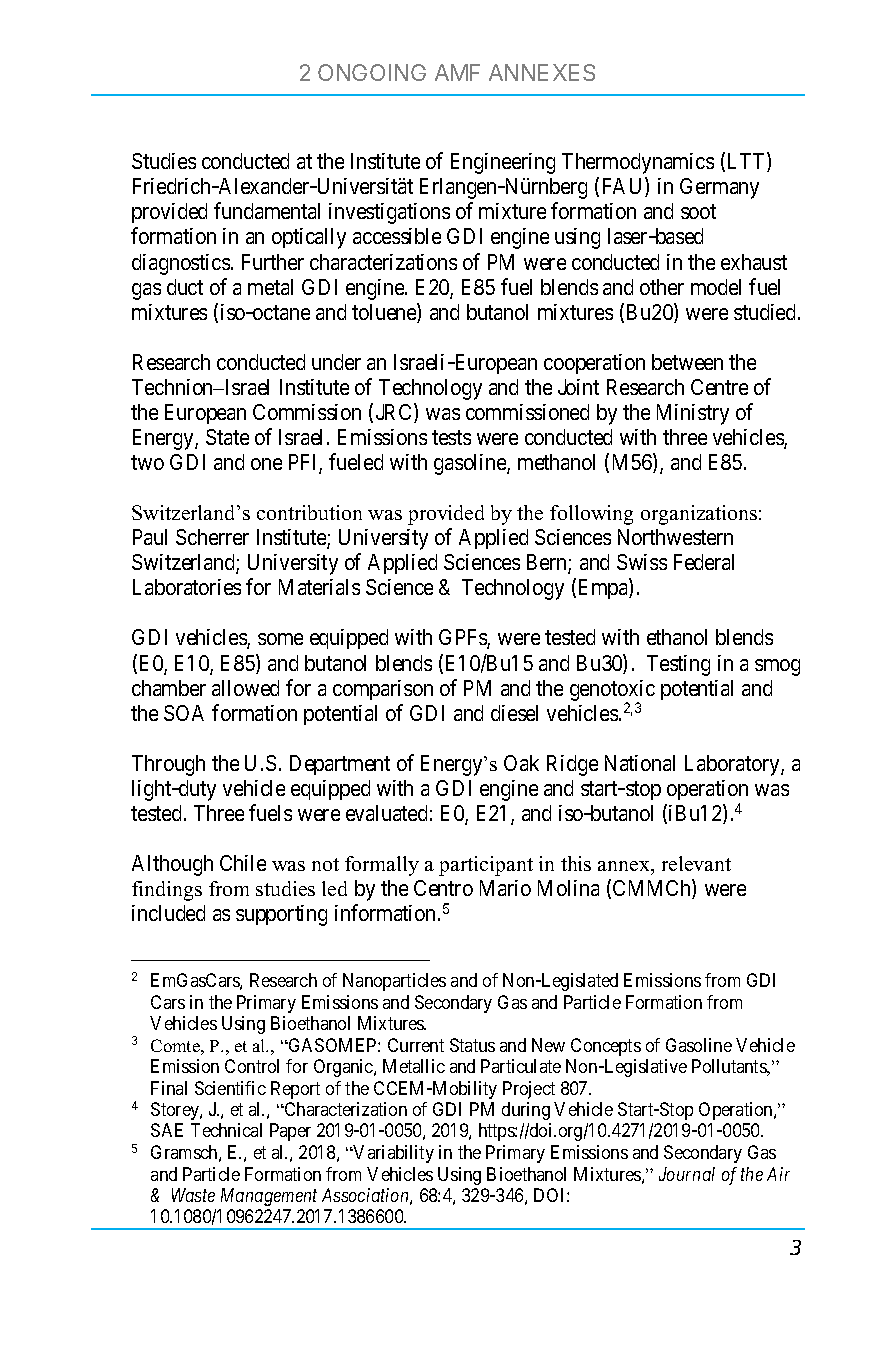  What do you see at coordinates (514, 713) in the page?
I see `diesel` at bounding box center [514, 713].
